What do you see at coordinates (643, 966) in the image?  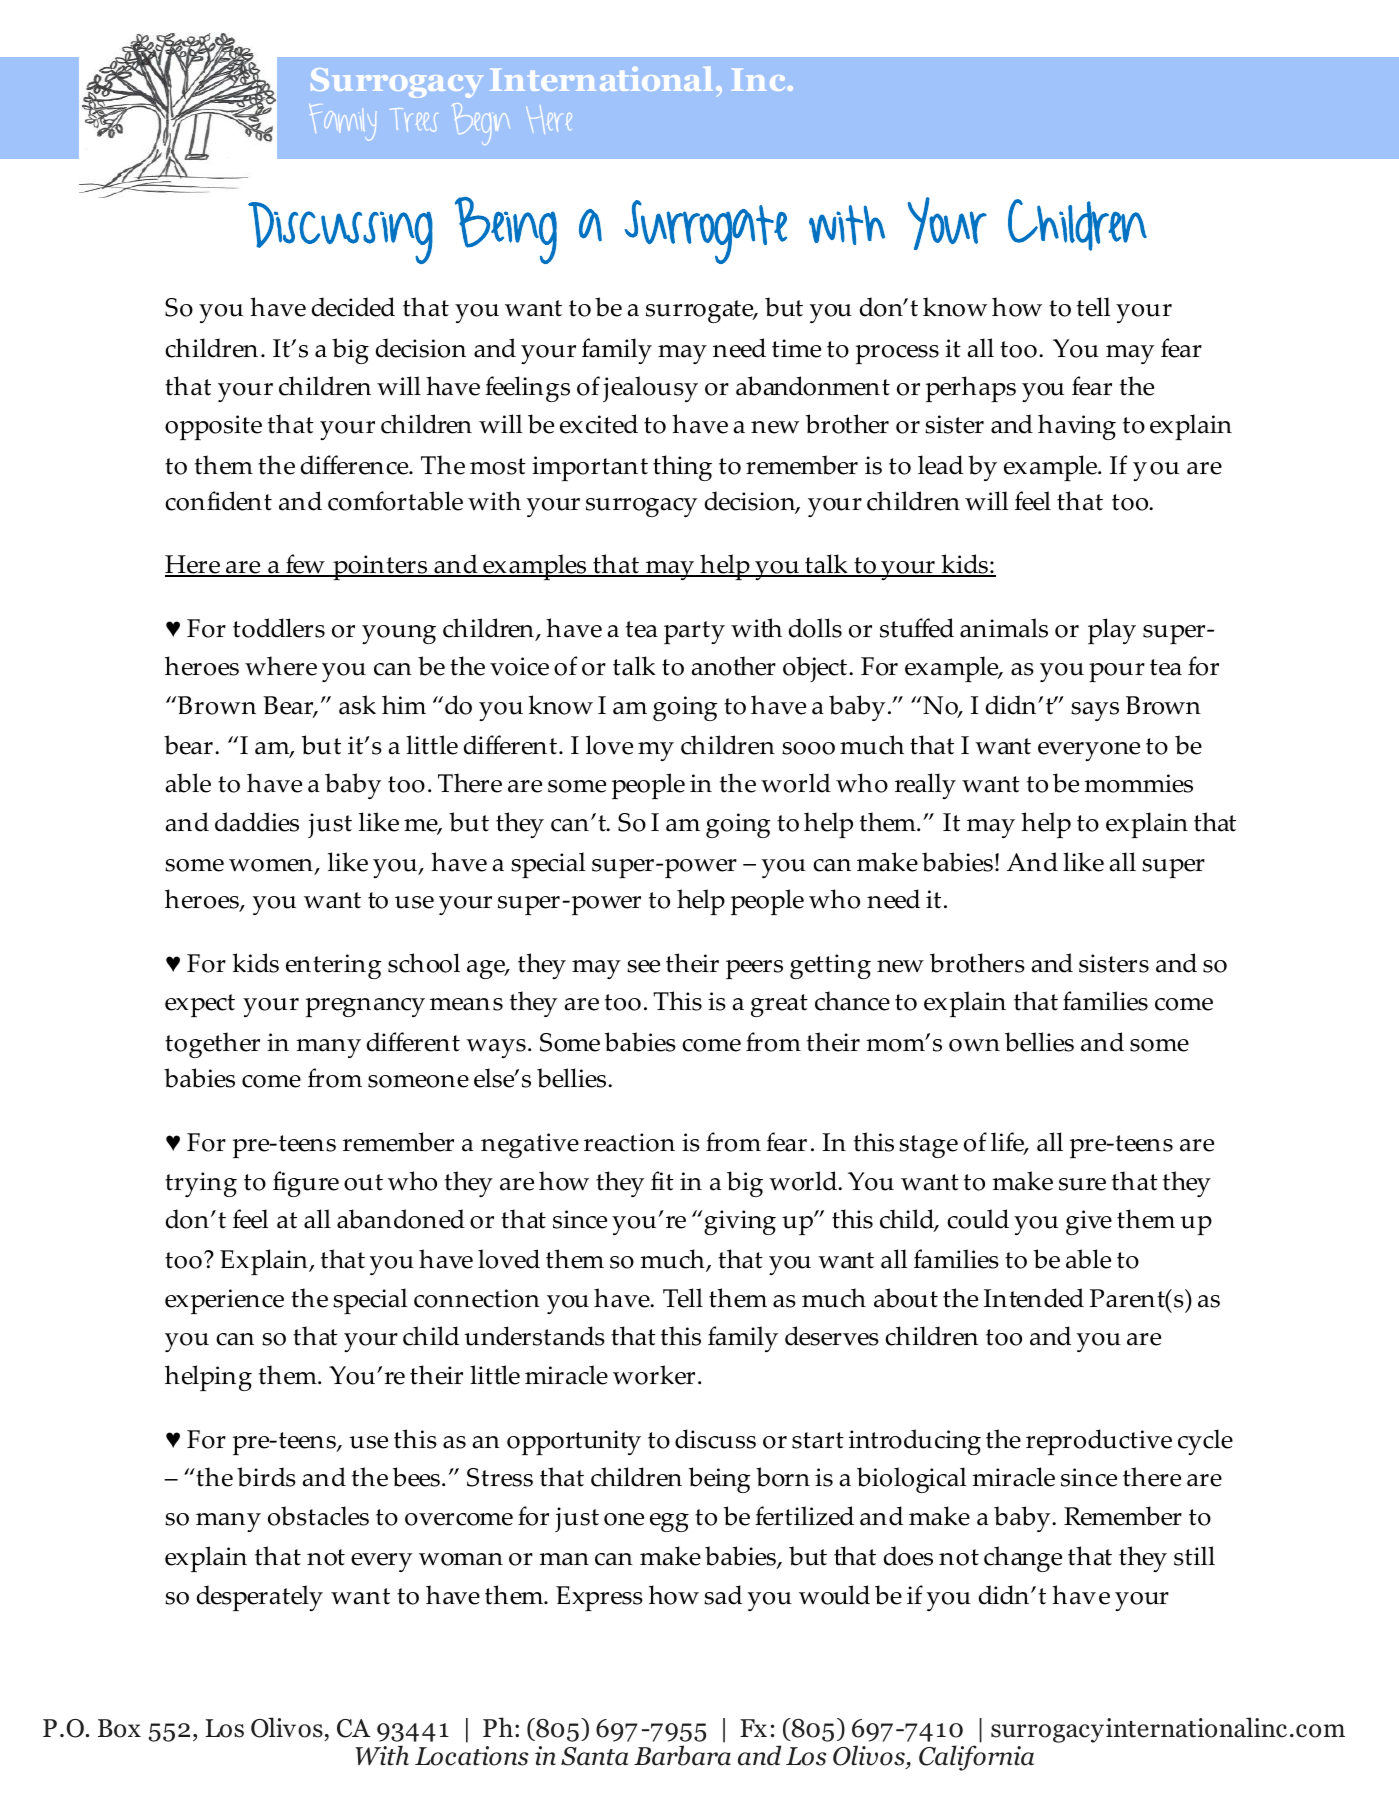 I see `see` at bounding box center [643, 966].
